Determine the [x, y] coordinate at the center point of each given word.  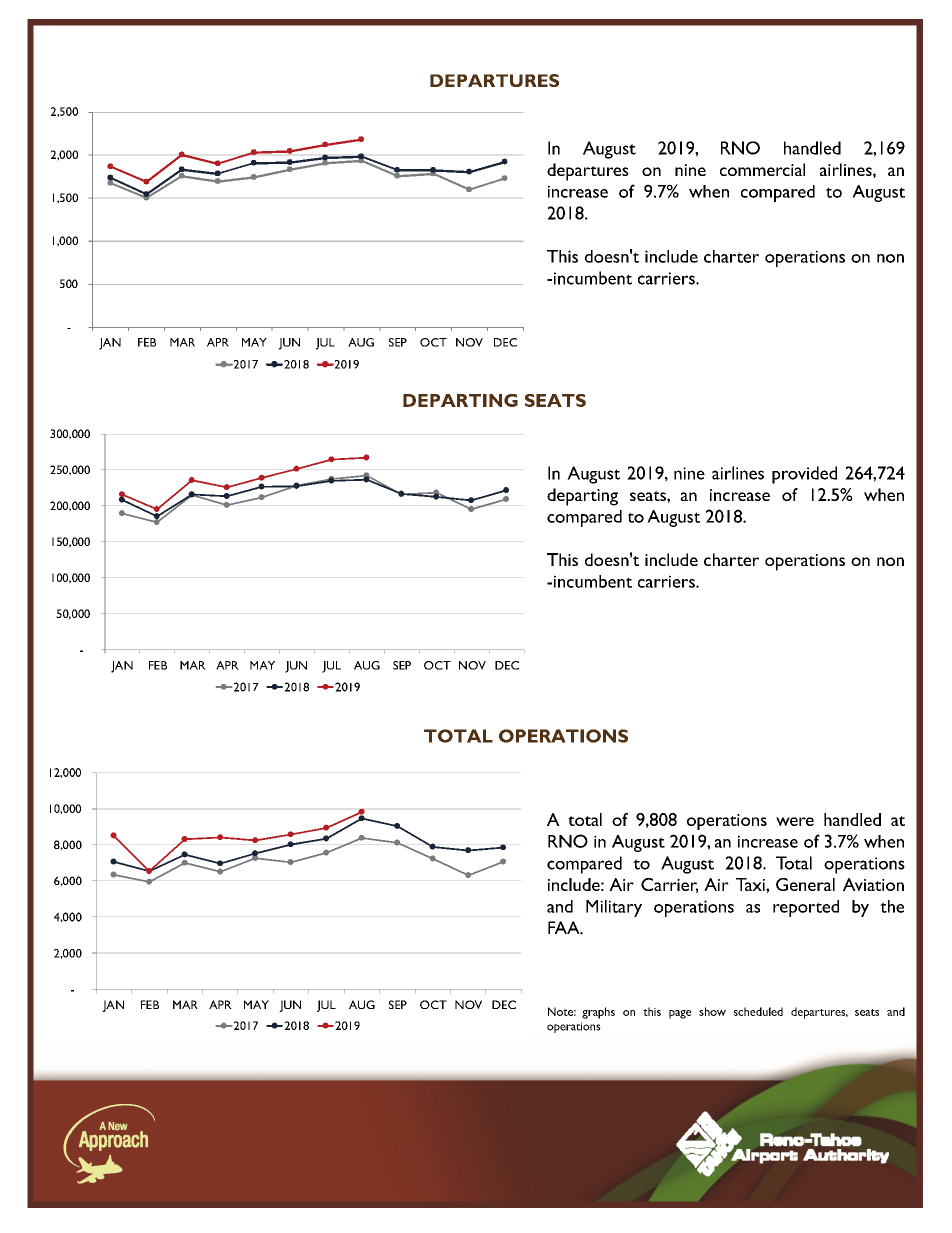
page [680, 1014]
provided [804, 475]
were [795, 821]
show [712, 1011]
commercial [762, 169]
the [892, 906]
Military [614, 908]
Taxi [751, 884]
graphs [598, 1013]
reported [806, 908]
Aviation [873, 884]
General [805, 884]
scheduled [758, 1011]
